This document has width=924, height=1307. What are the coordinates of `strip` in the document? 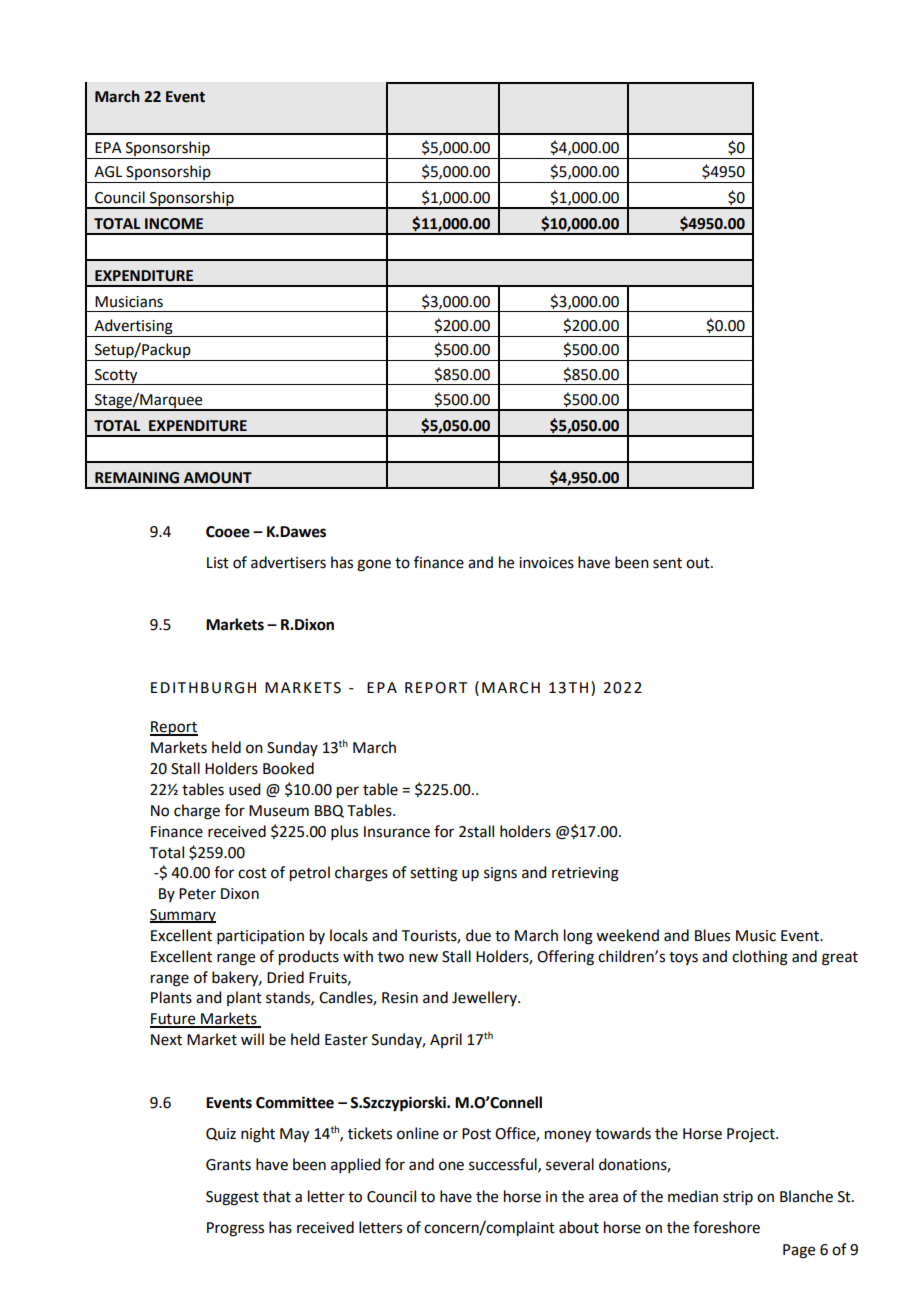 It's located at (738, 1198).
